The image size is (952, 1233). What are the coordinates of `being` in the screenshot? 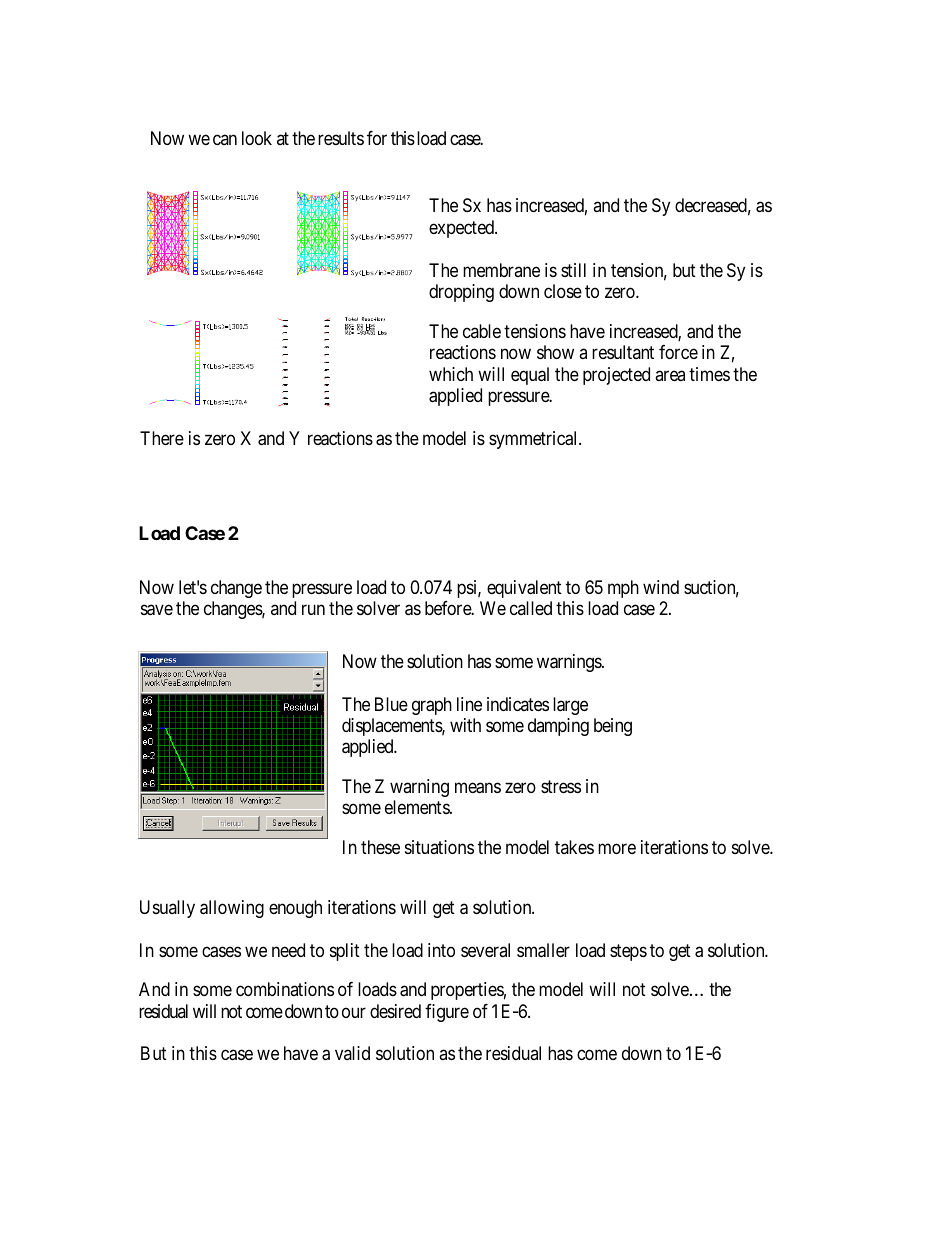 It's located at (613, 727).
